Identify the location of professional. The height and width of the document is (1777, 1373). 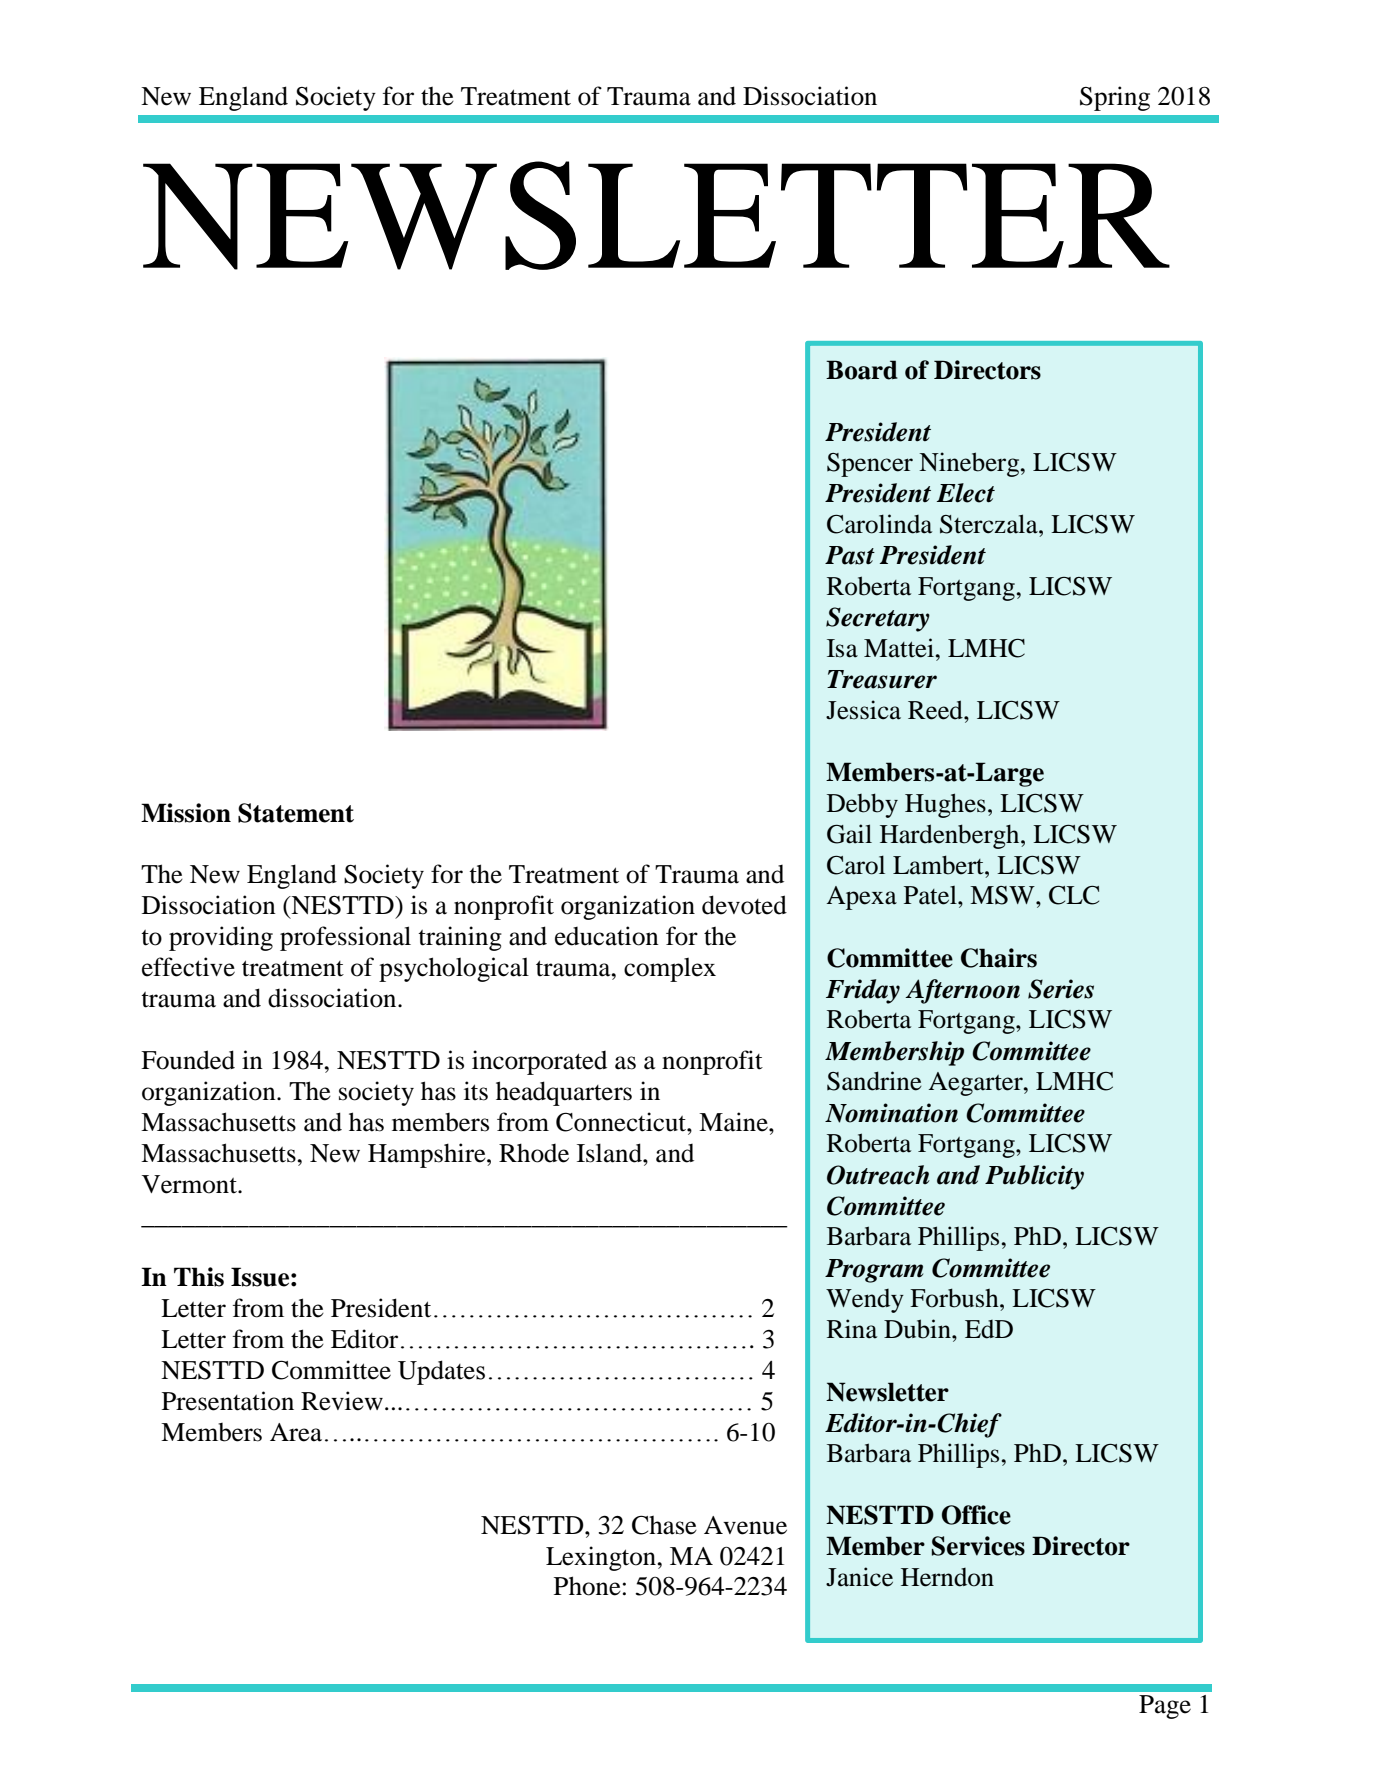
(345, 938).
